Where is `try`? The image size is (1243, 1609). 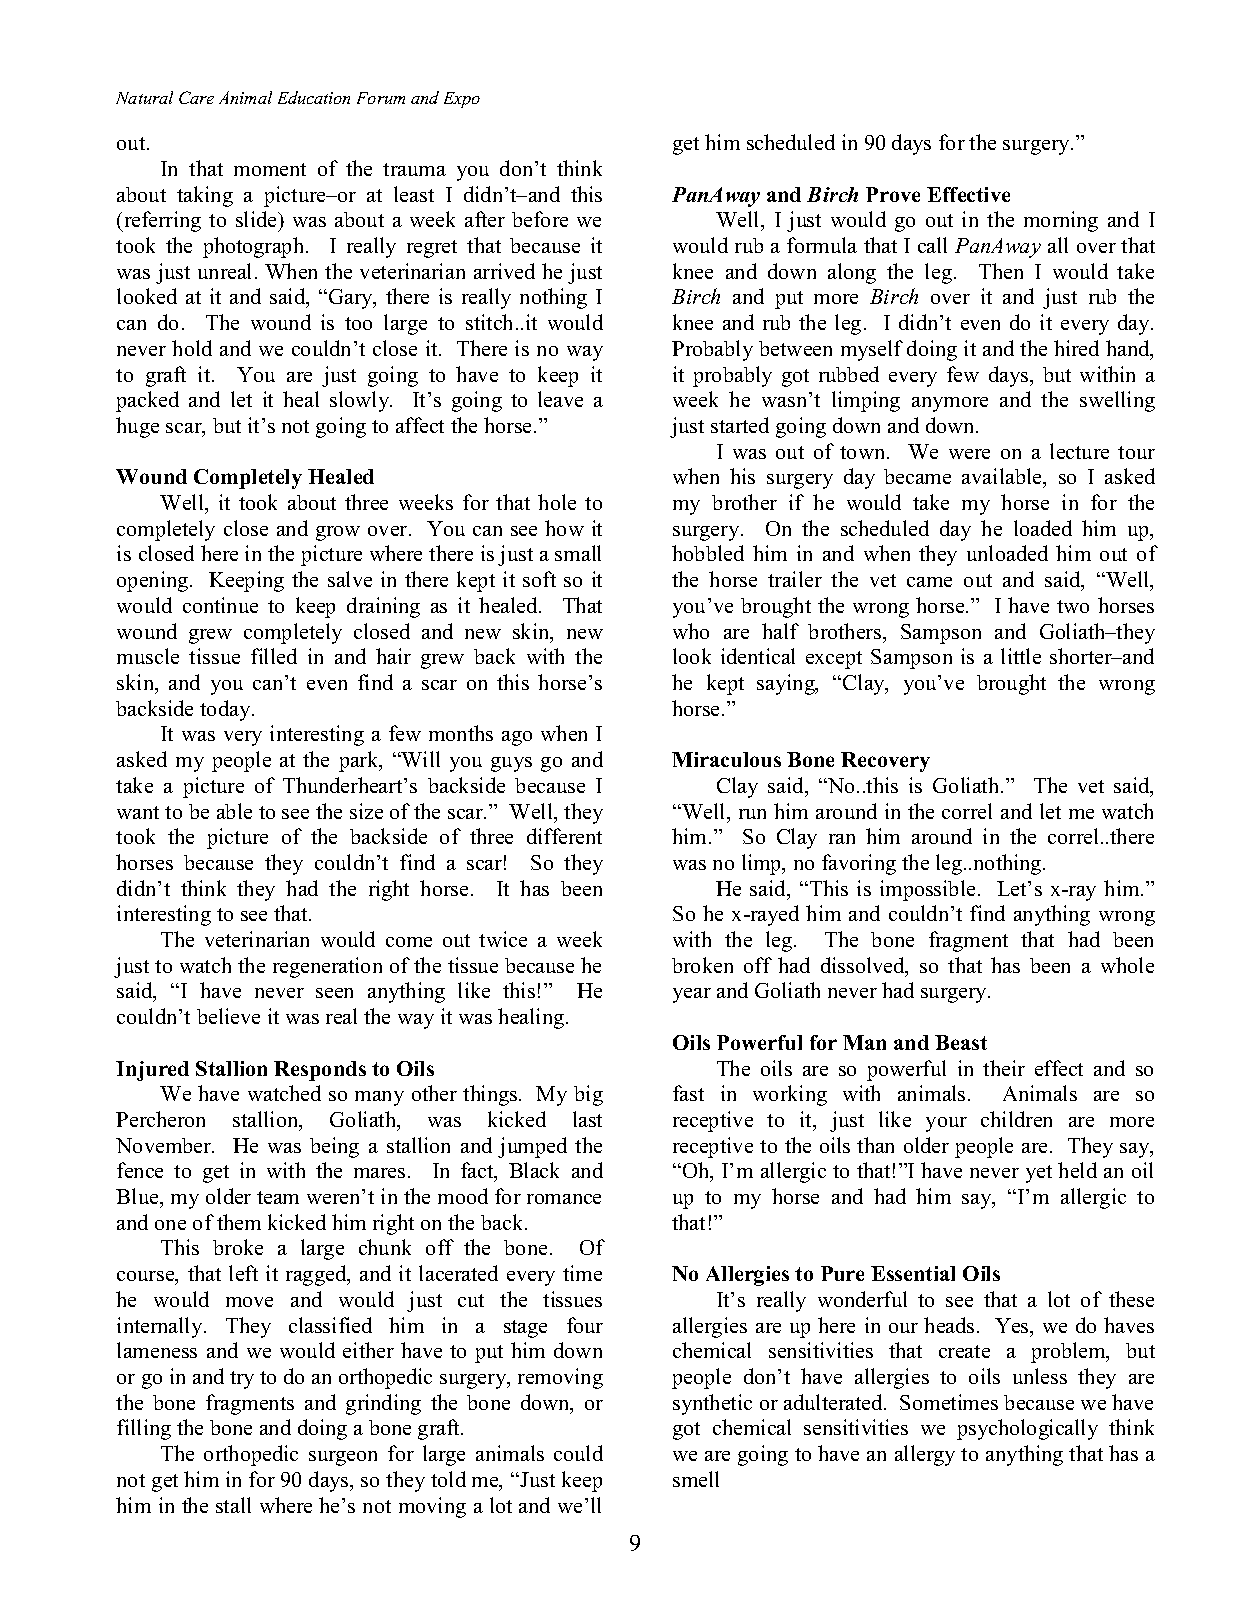 try is located at coordinates (242, 1380).
